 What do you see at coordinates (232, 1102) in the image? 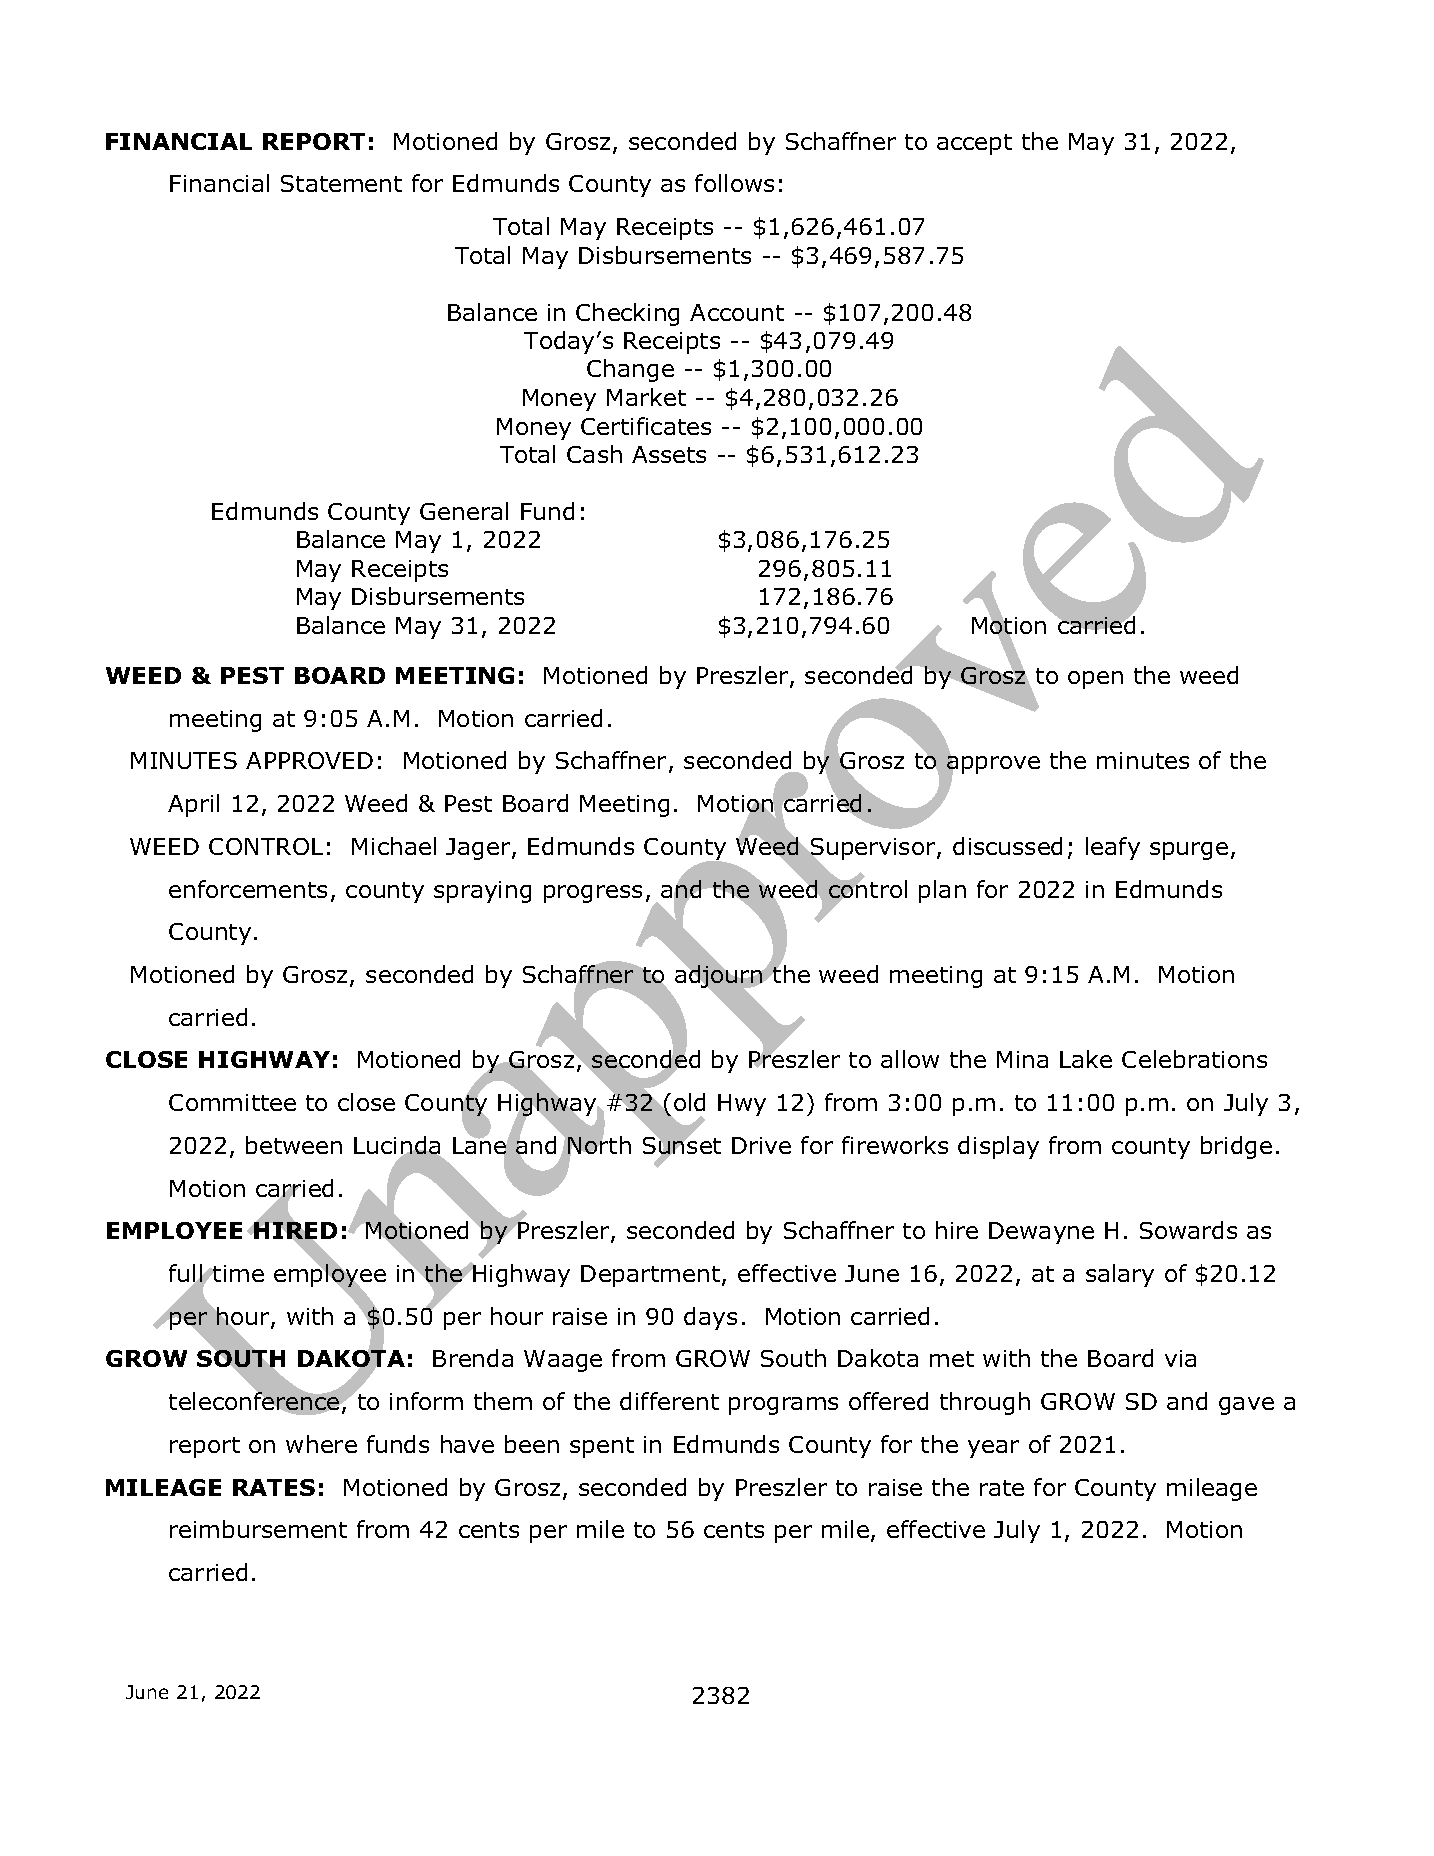
I see `Committee` at bounding box center [232, 1102].
